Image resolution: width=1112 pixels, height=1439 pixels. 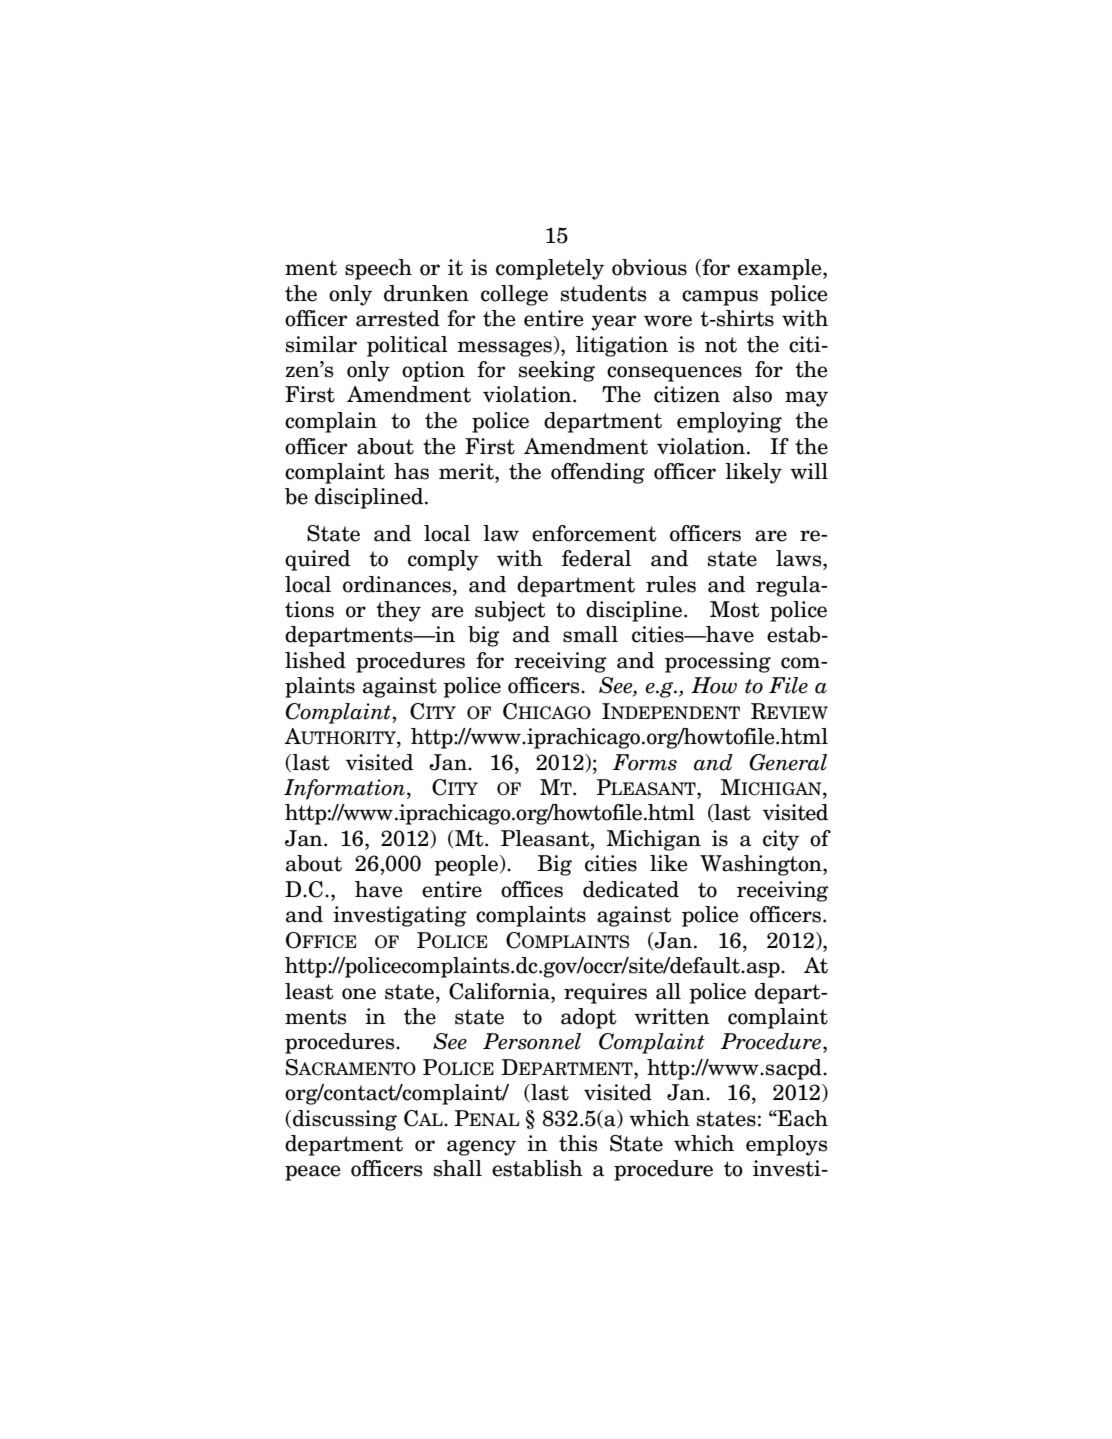 What do you see at coordinates (345, 1120) in the screenshot?
I see `discussing` at bounding box center [345, 1120].
